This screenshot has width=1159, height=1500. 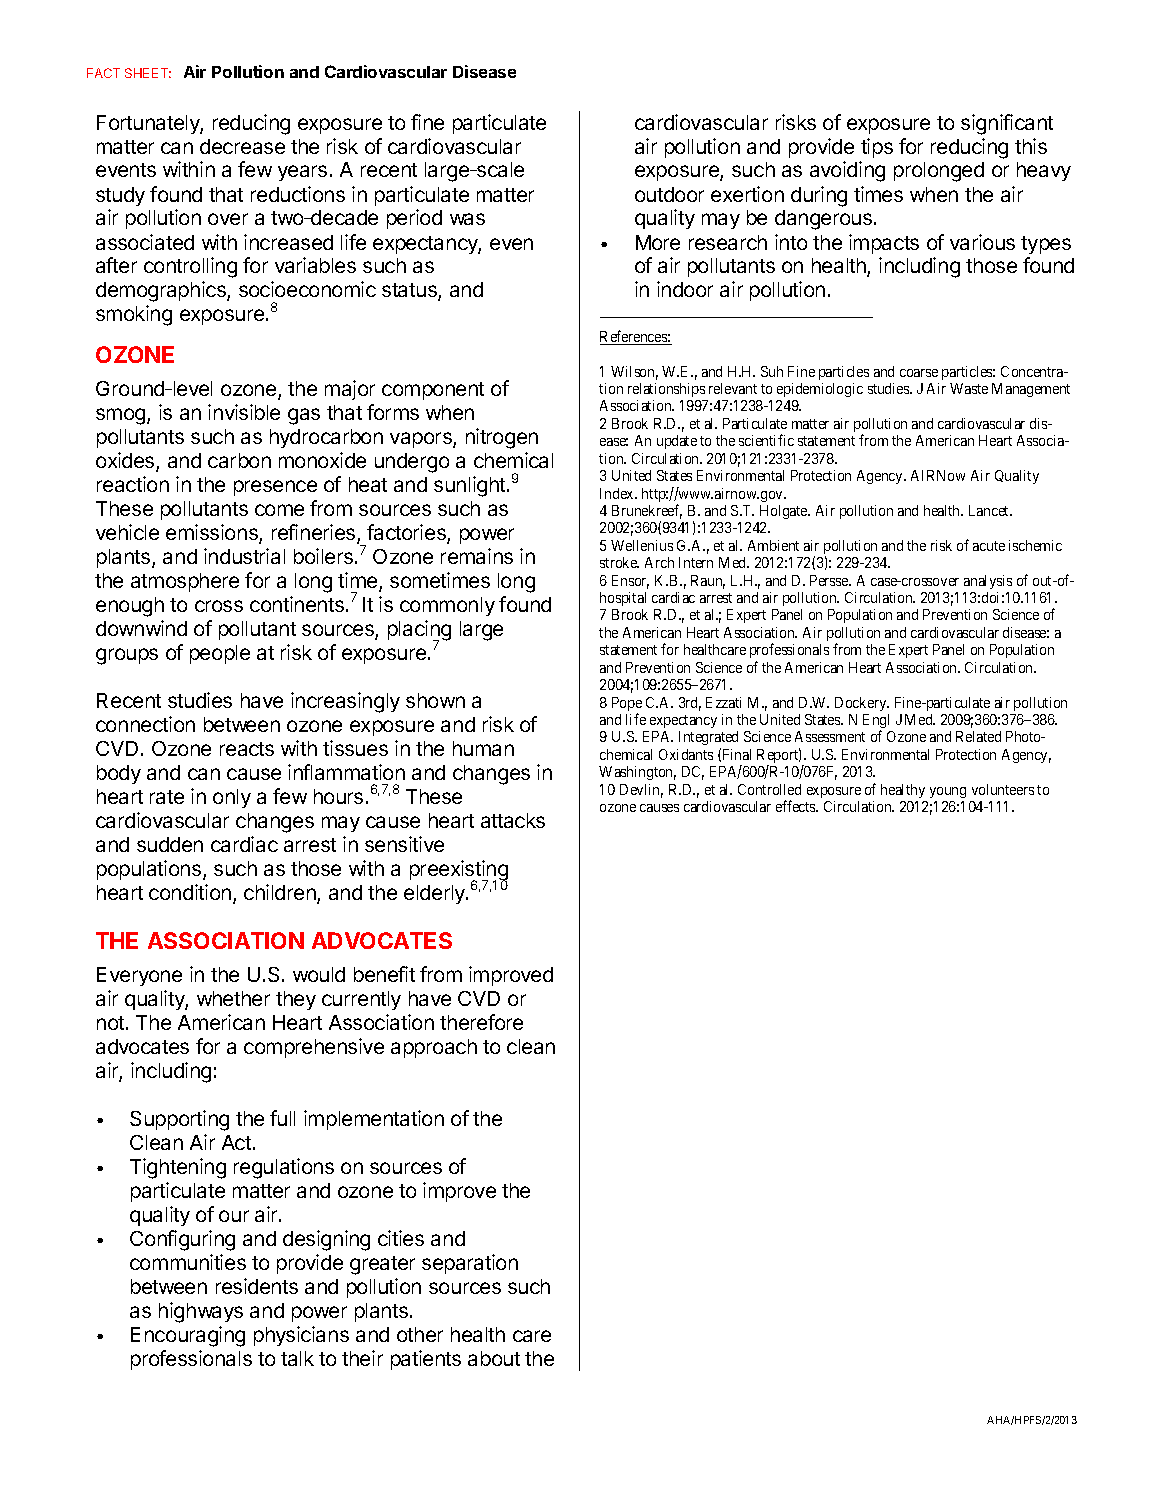 What do you see at coordinates (797, 806) in the screenshot?
I see `effects` at bounding box center [797, 806].
